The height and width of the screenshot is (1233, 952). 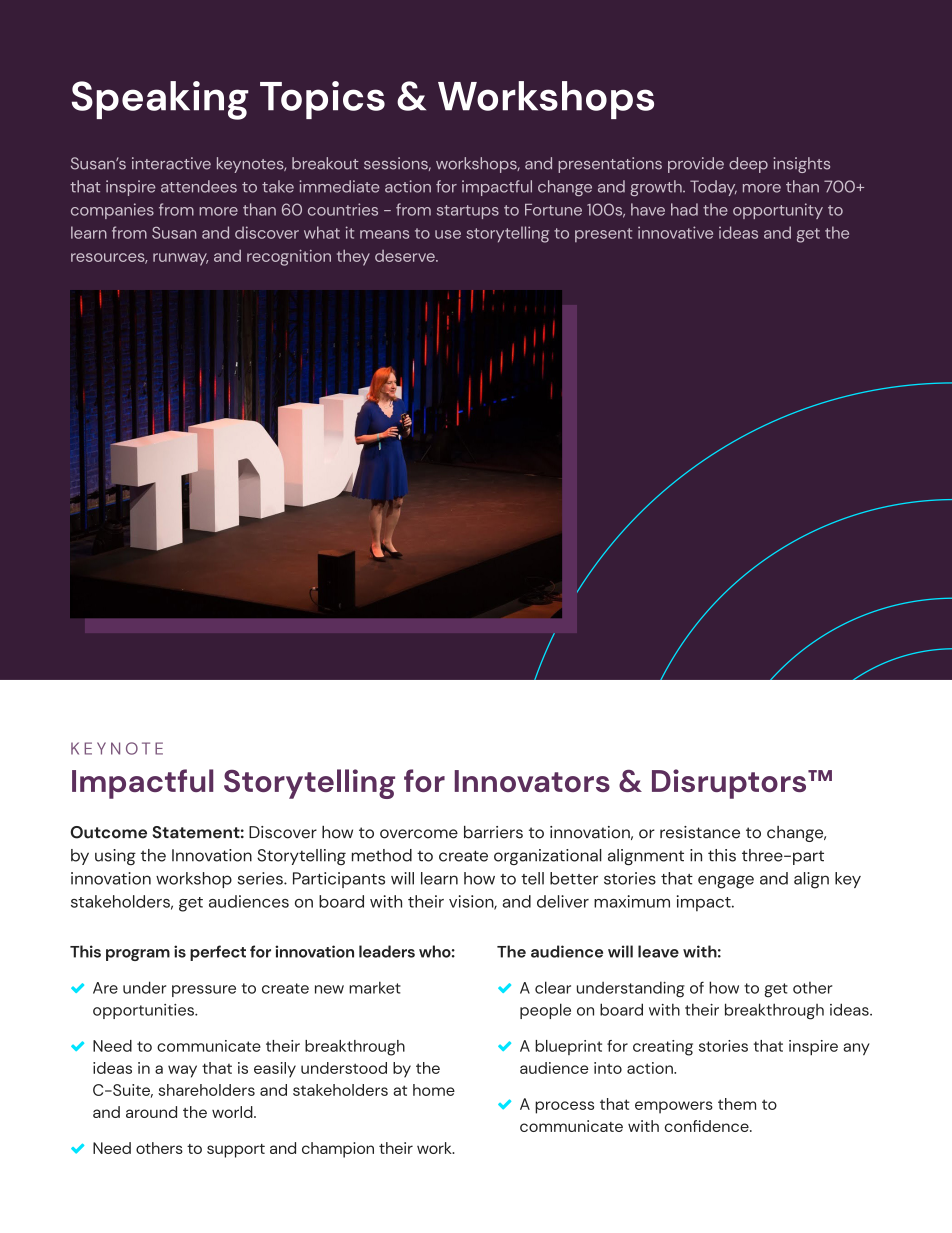 I want to click on Disruptors, so click(x=730, y=784).
